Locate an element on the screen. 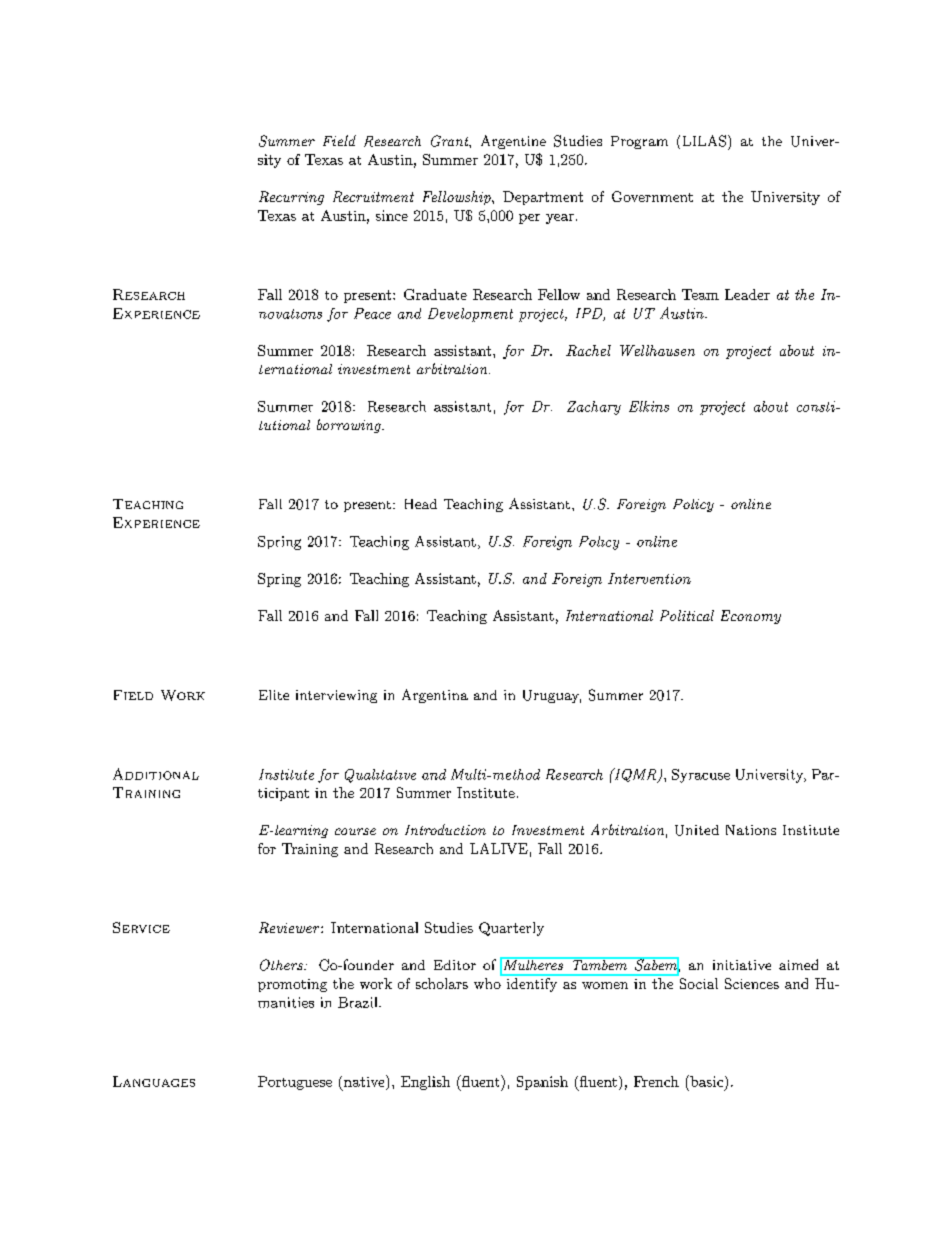  Qualitative is located at coordinates (380, 776).
